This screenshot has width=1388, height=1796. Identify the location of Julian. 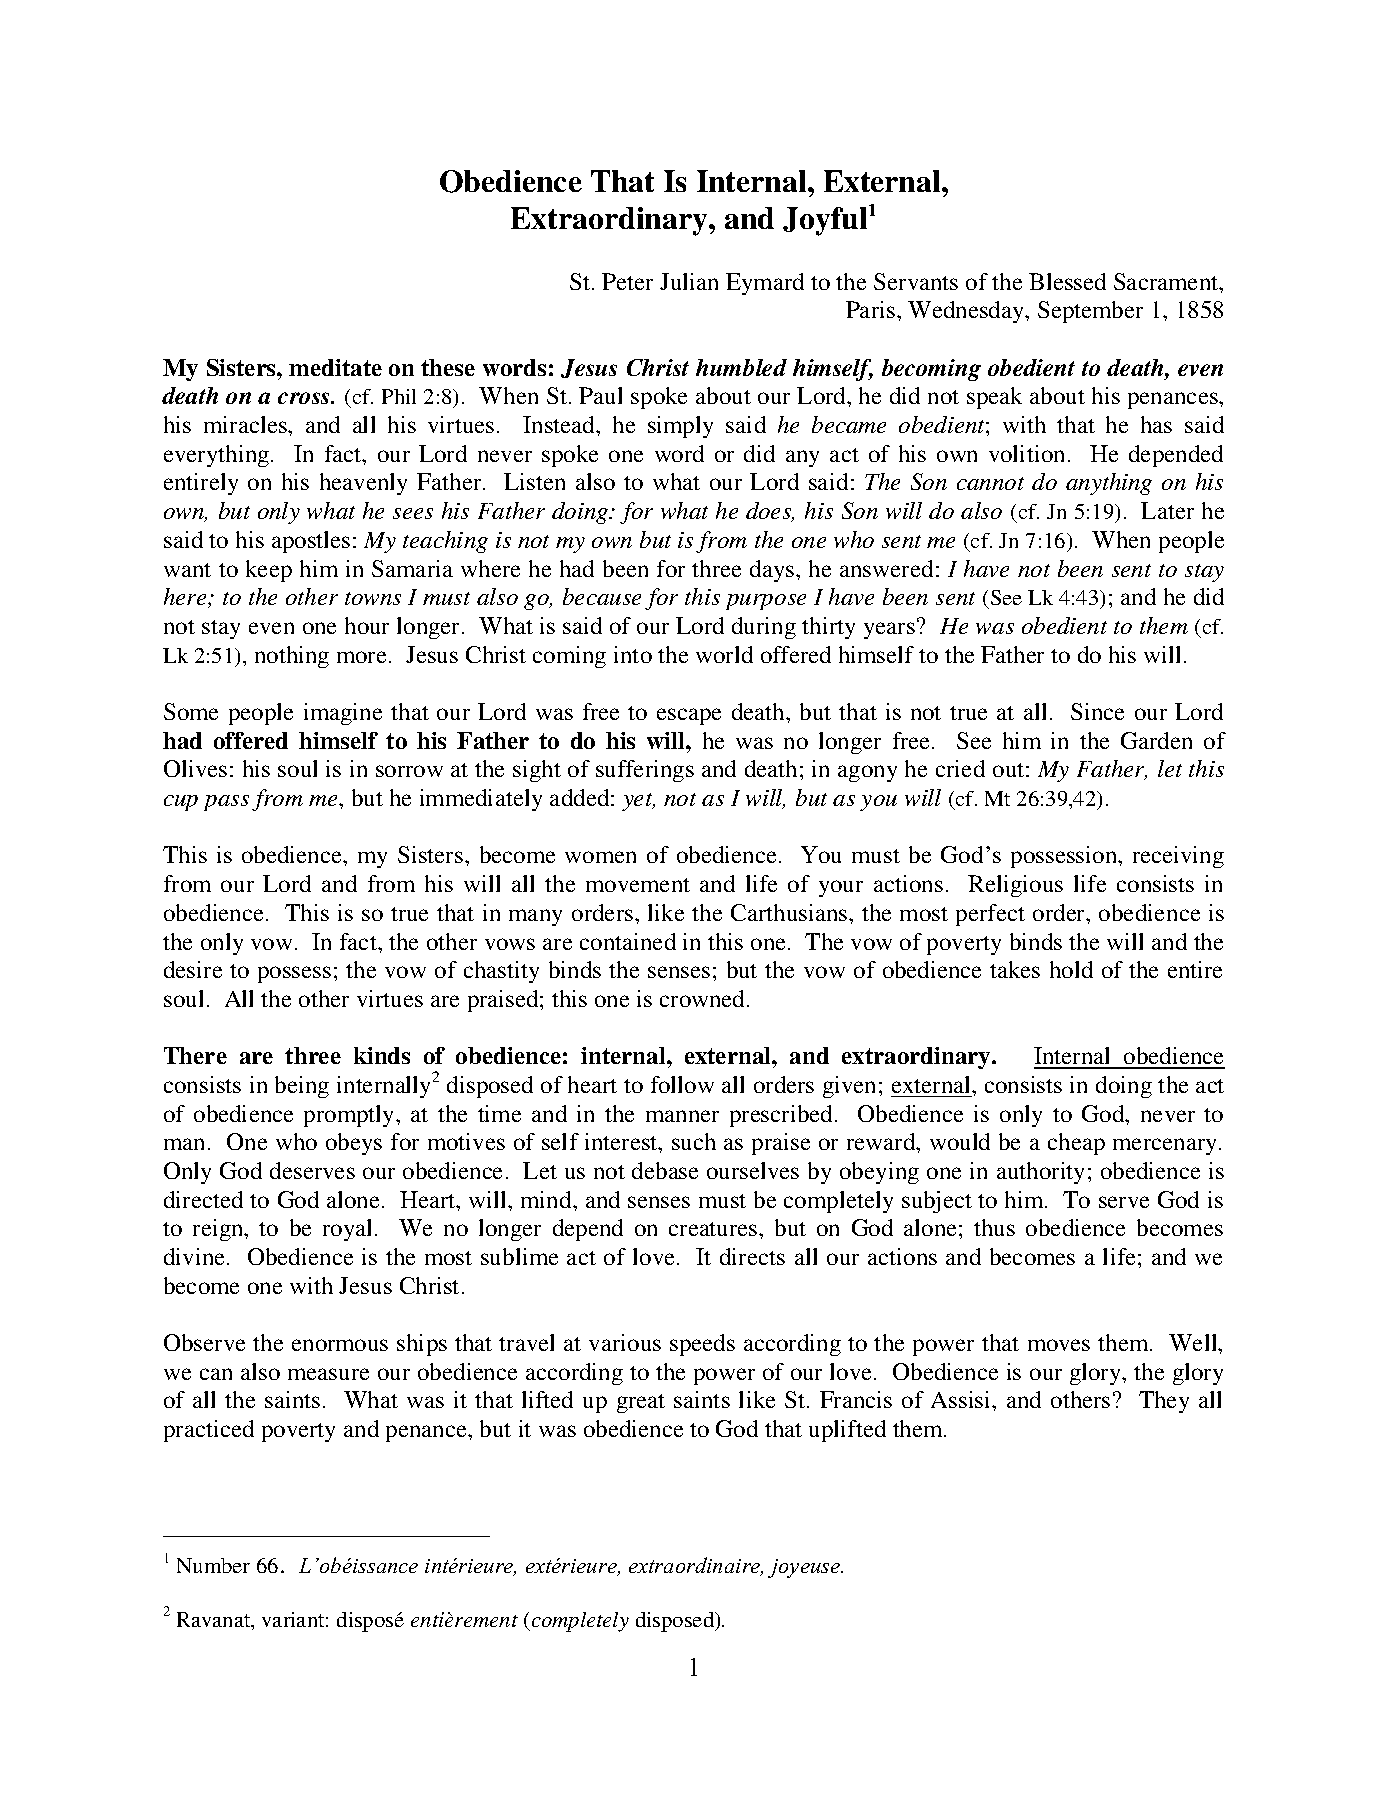
(689, 281).
